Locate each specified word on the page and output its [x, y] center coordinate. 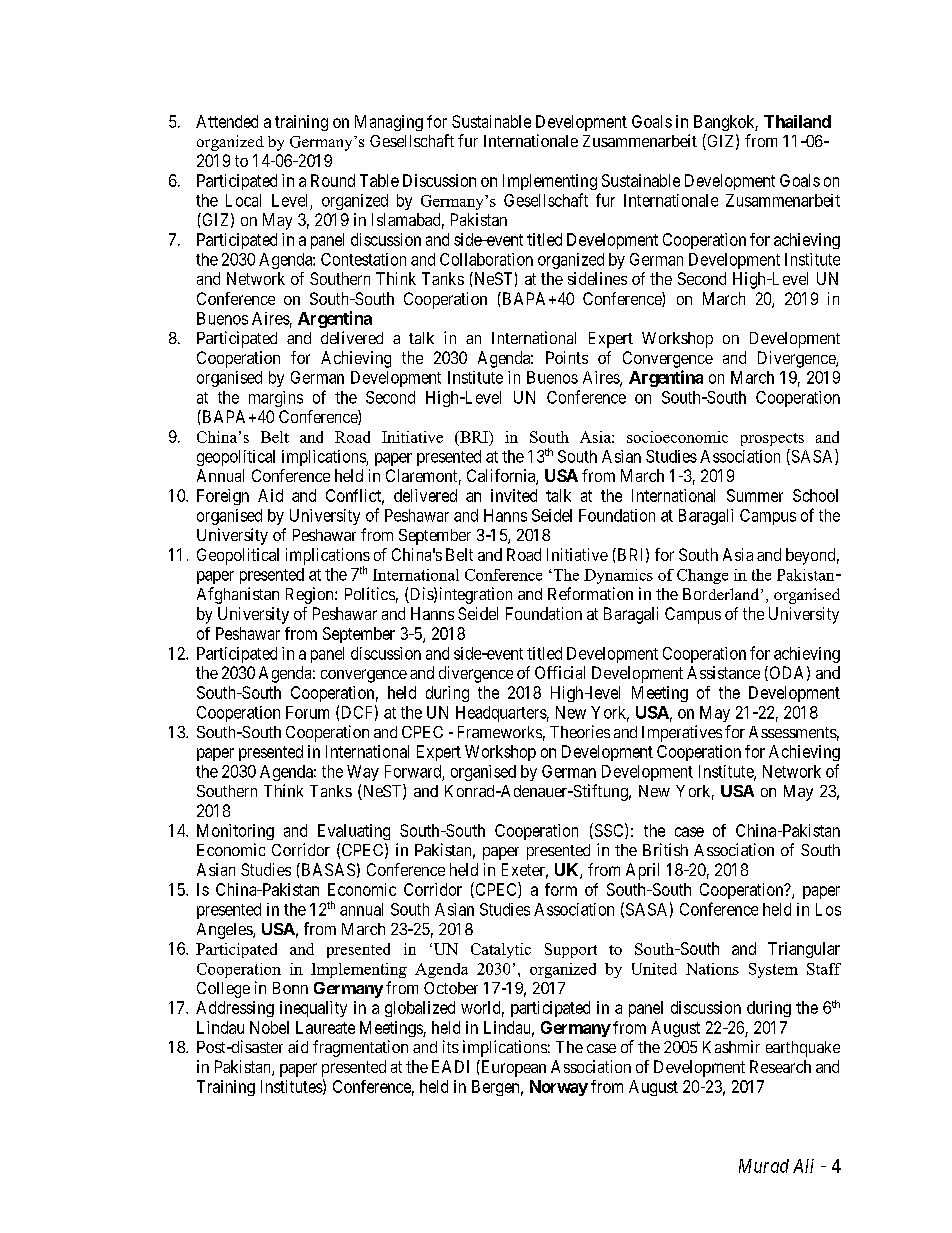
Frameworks [500, 732]
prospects [772, 439]
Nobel [269, 1027]
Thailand [797, 121]
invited [514, 495]
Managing [389, 123]
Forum [307, 712]
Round [333, 180]
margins [276, 399]
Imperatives [682, 733]
